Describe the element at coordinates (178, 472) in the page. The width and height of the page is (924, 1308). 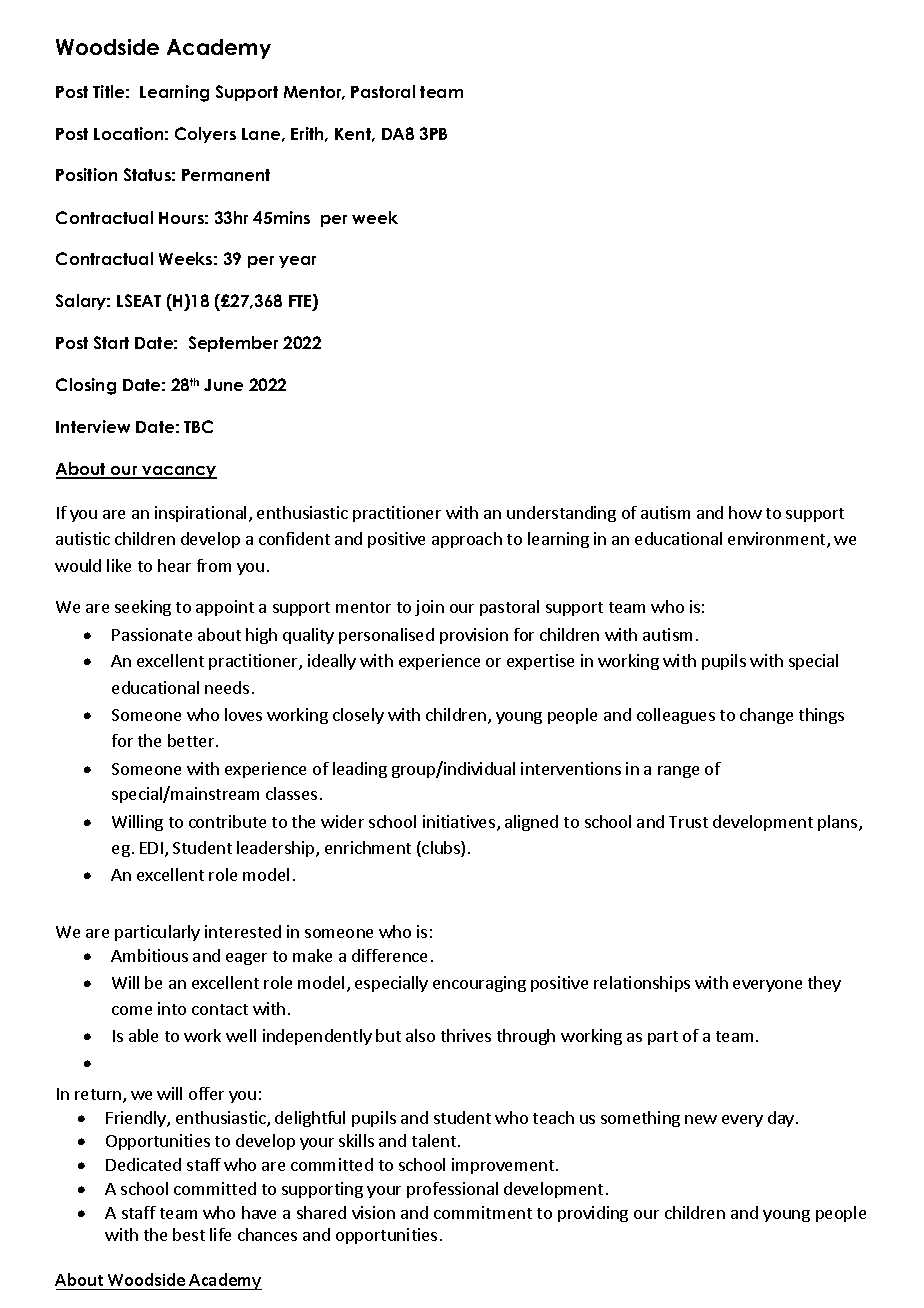
I see `vacancy` at that location.
